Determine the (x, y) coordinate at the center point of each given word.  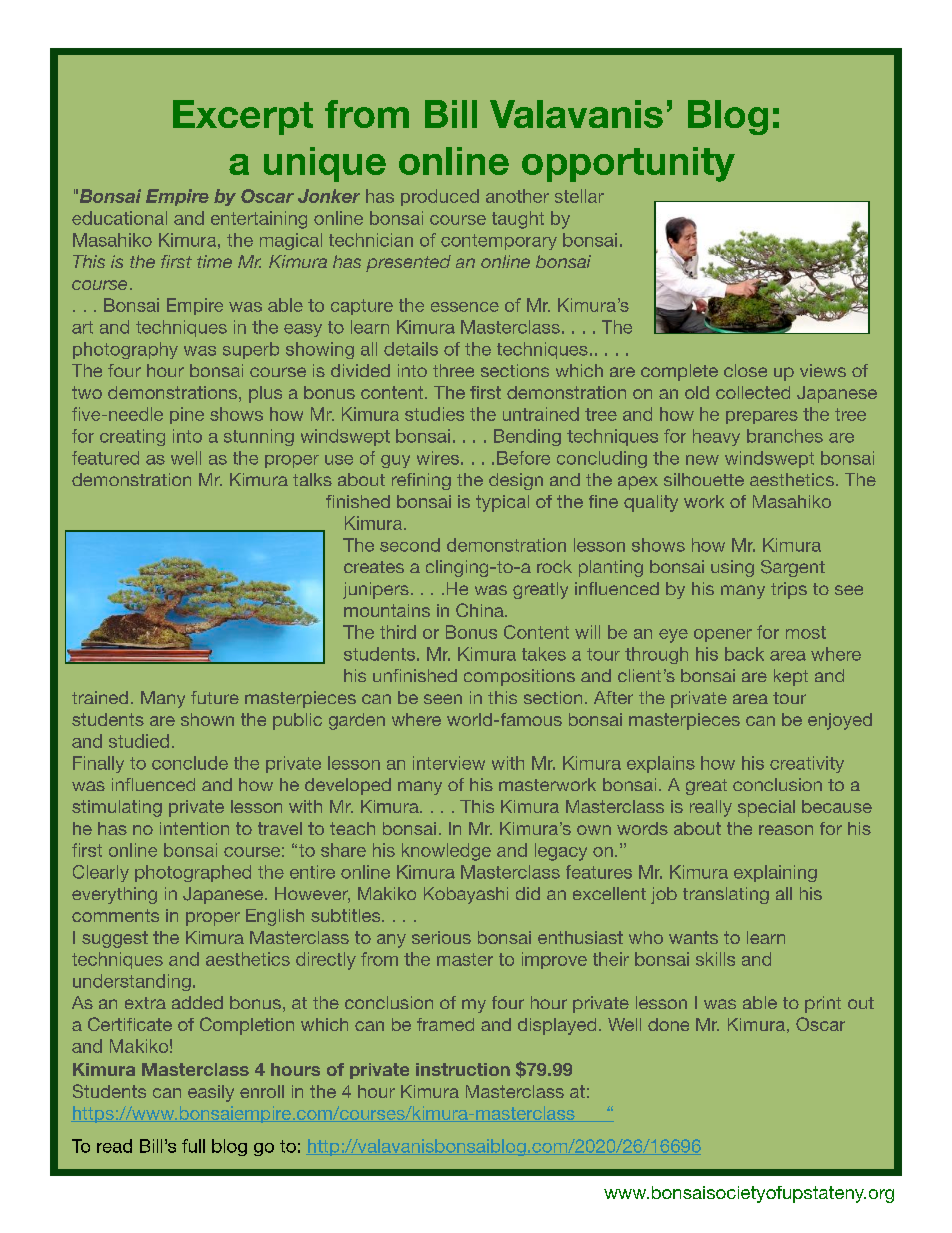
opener (723, 635)
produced (440, 197)
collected (753, 392)
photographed (193, 873)
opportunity (628, 164)
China (481, 610)
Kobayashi (466, 895)
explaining (775, 873)
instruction (463, 1069)
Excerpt (243, 117)
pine (187, 415)
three (453, 370)
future (215, 697)
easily (211, 1093)
